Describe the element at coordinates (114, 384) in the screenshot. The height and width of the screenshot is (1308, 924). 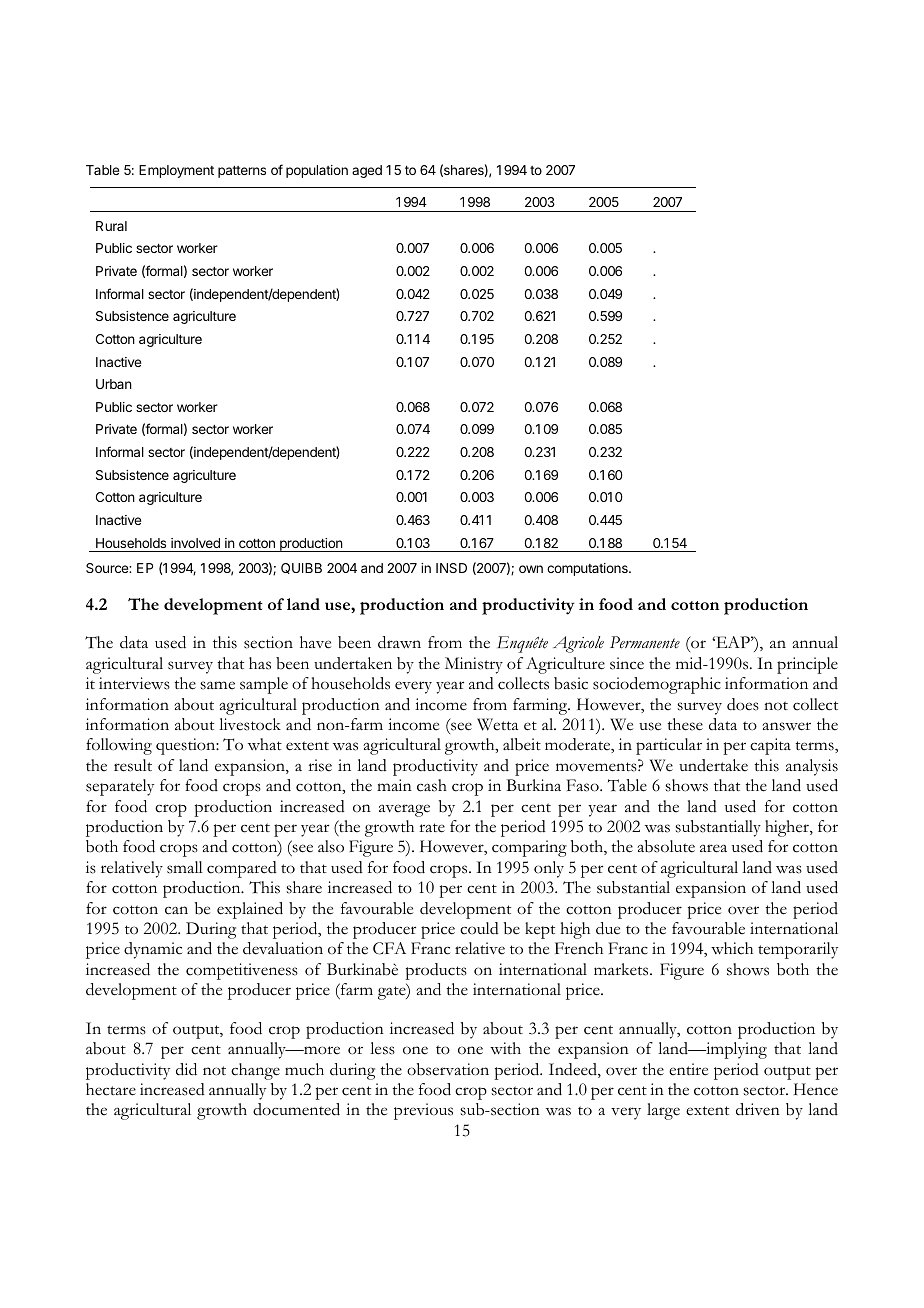
I see `Urban` at that location.
